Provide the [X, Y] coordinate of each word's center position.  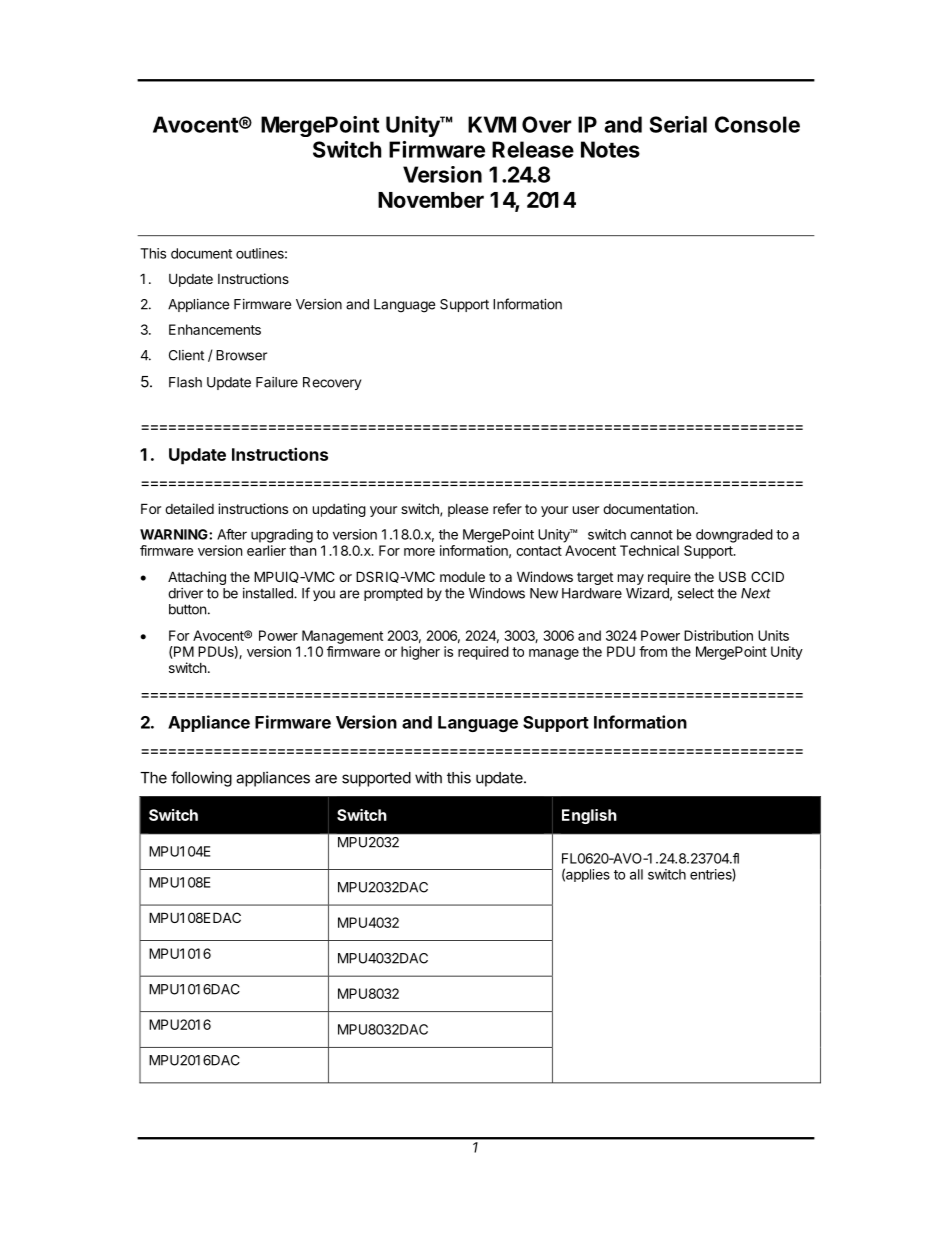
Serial [678, 124]
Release [533, 149]
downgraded [734, 536]
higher [420, 653]
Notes [610, 149]
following [201, 779]
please [468, 510]
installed [269, 593]
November [431, 200]
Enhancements [215, 329]
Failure [277, 382]
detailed [189, 508]
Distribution [718, 635]
